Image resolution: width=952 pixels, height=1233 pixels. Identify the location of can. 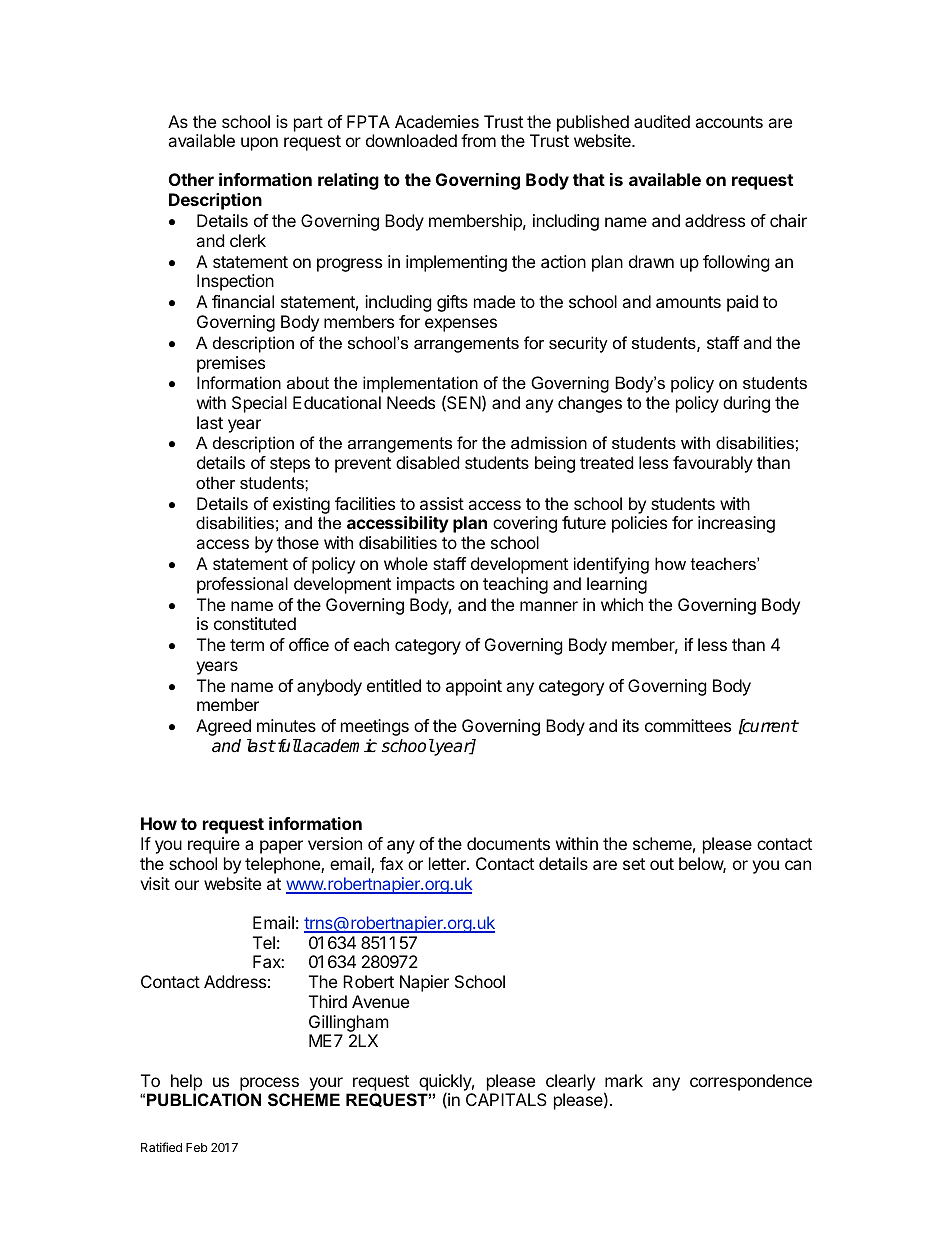
(798, 865).
